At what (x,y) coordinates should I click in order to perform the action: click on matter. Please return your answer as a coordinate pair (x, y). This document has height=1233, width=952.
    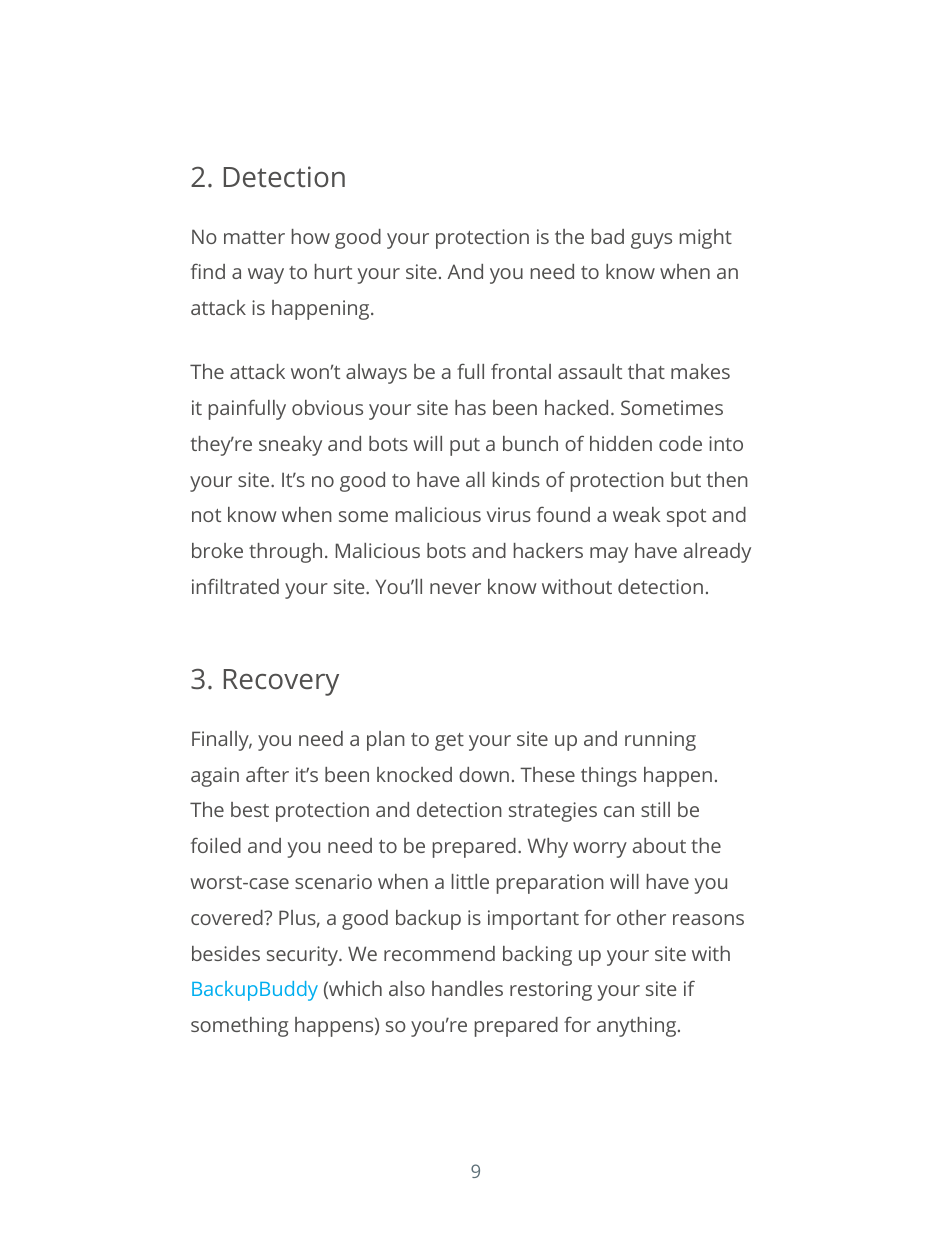
    Looking at the image, I should click on (254, 237).
